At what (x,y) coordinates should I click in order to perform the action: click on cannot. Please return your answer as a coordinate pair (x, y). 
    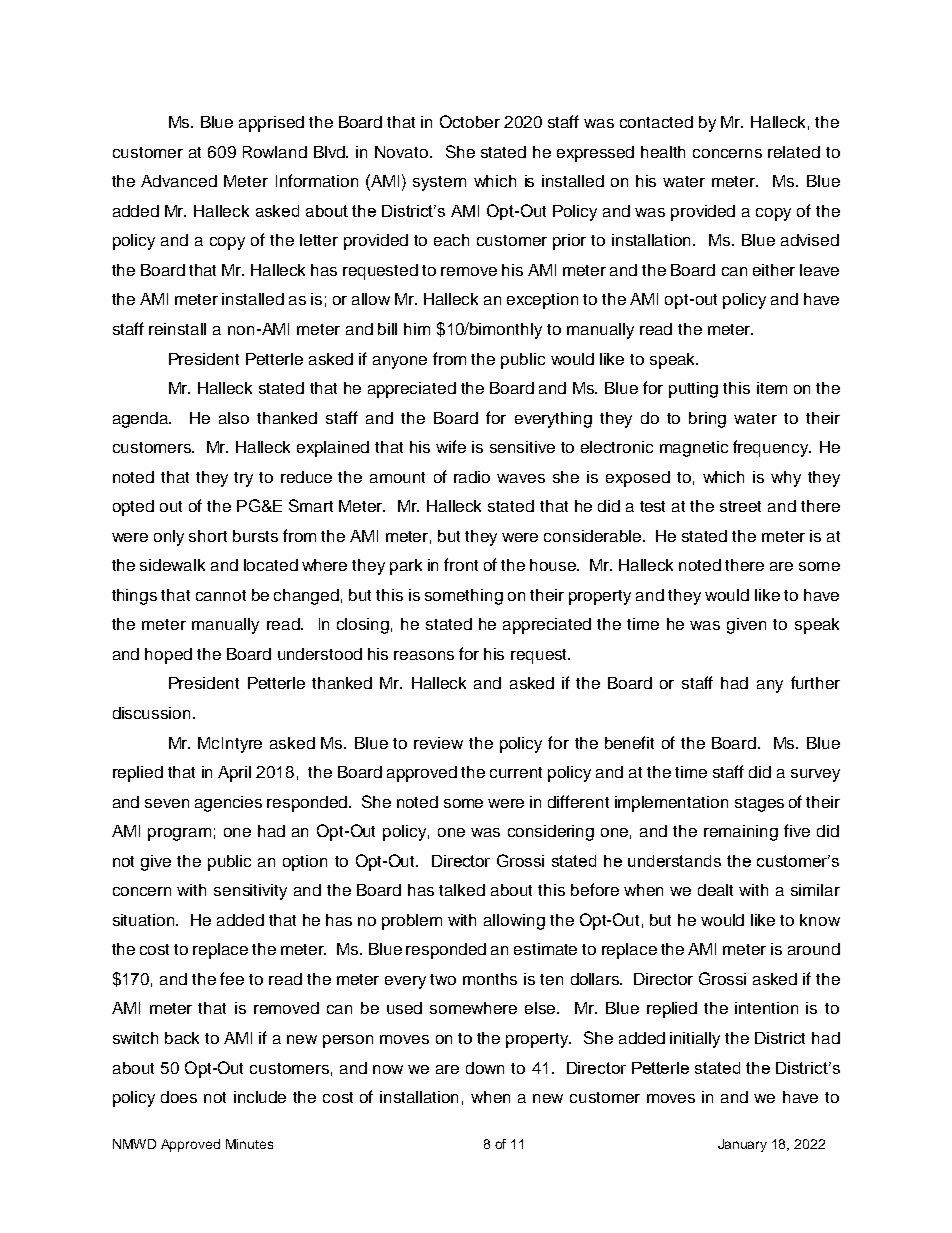
    Looking at the image, I should click on (221, 595).
